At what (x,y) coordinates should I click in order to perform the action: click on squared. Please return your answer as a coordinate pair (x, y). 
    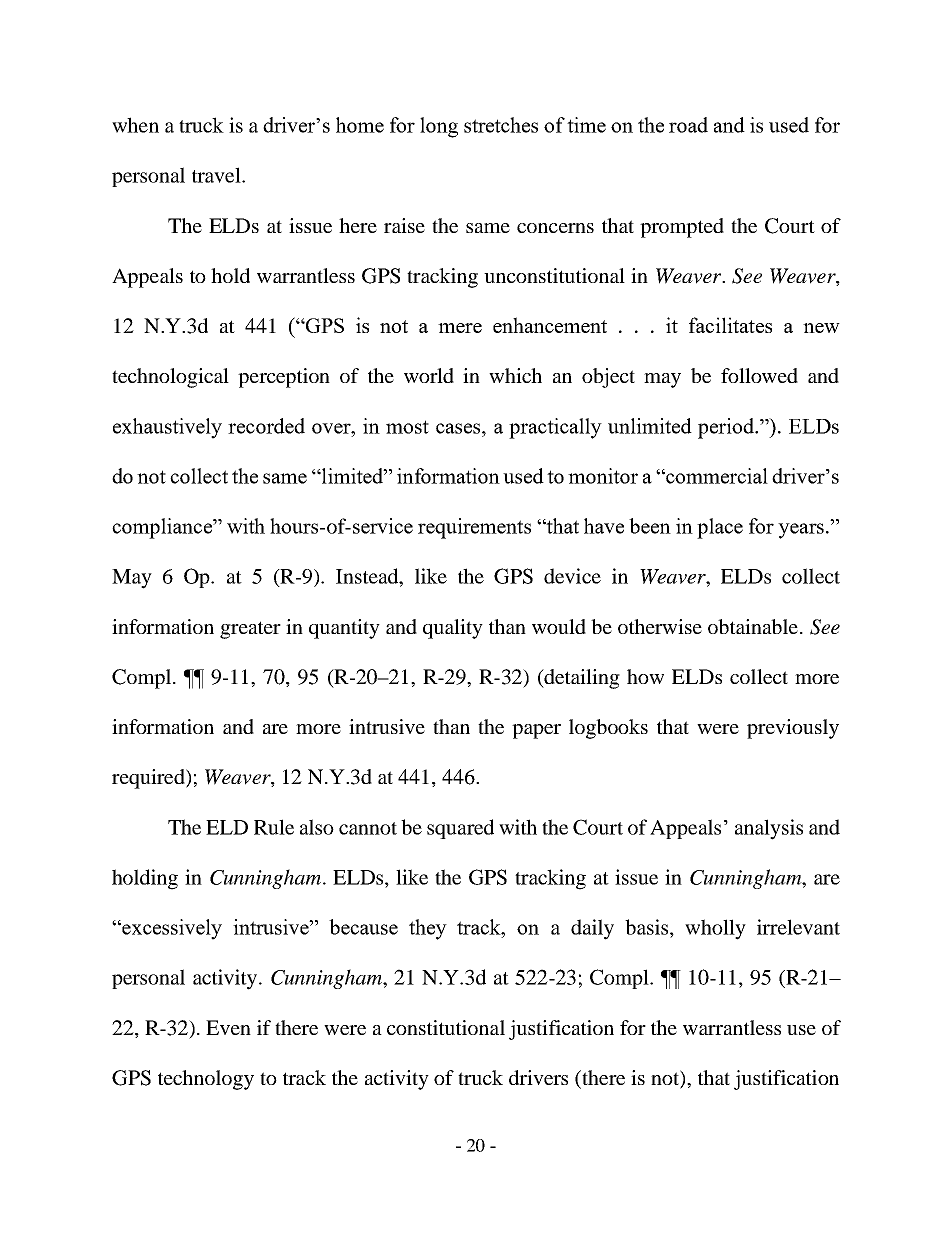
    Looking at the image, I should click on (460, 829).
